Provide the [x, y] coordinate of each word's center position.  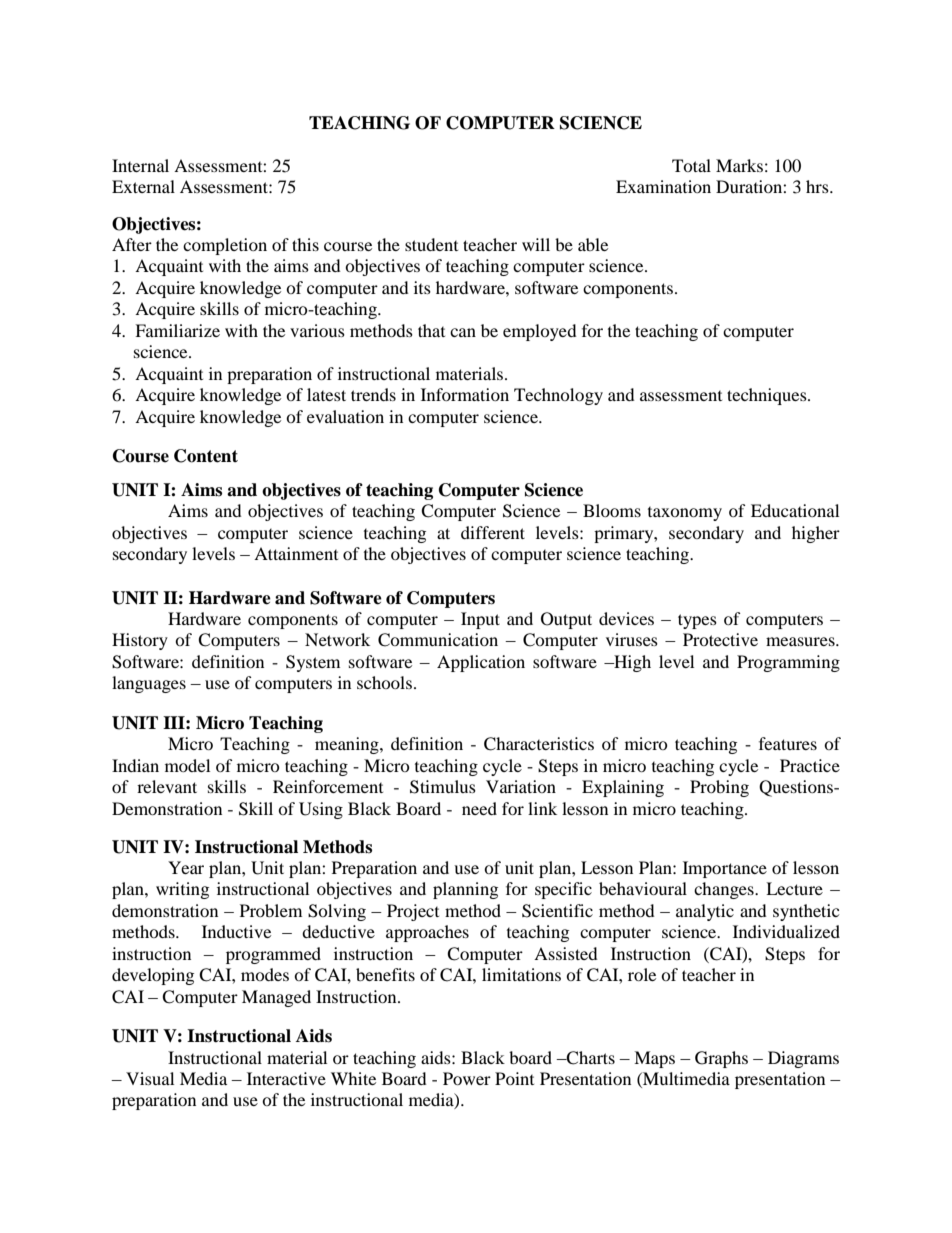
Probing [719, 788]
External [143, 186]
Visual [150, 1078]
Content [206, 456]
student [431, 244]
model [187, 765]
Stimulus [443, 787]
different [493, 532]
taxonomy [685, 514]
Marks [739, 165]
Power [467, 1078]
